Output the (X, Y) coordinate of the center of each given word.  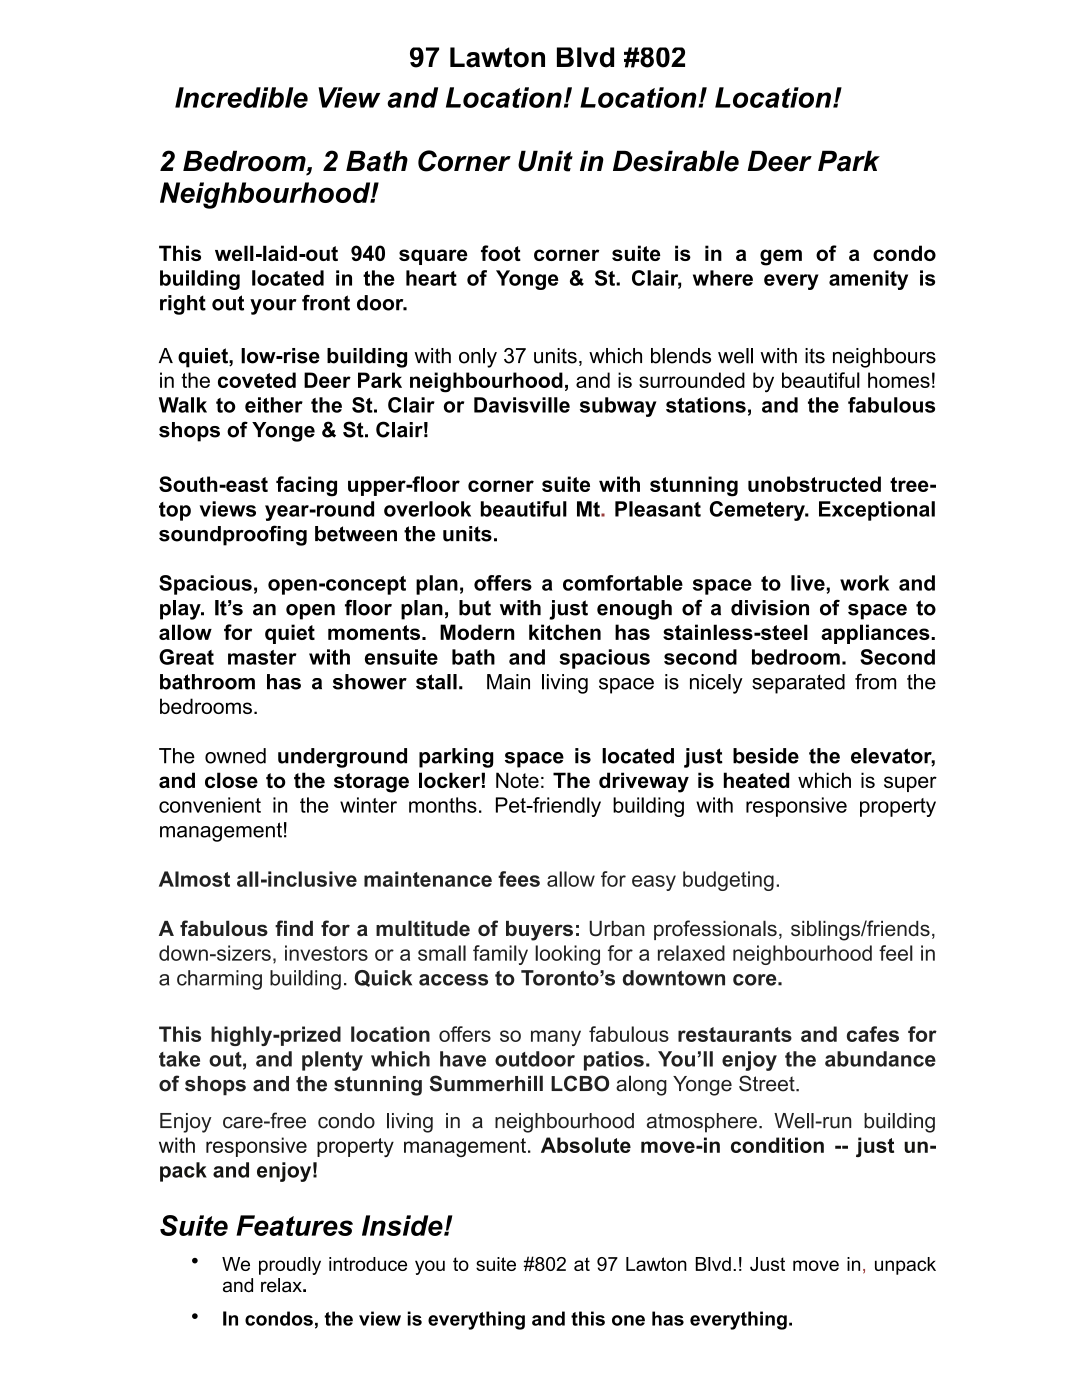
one (628, 1320)
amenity (868, 280)
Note (517, 780)
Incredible (241, 97)
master (262, 657)
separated (798, 684)
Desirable (676, 161)
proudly (290, 1266)
